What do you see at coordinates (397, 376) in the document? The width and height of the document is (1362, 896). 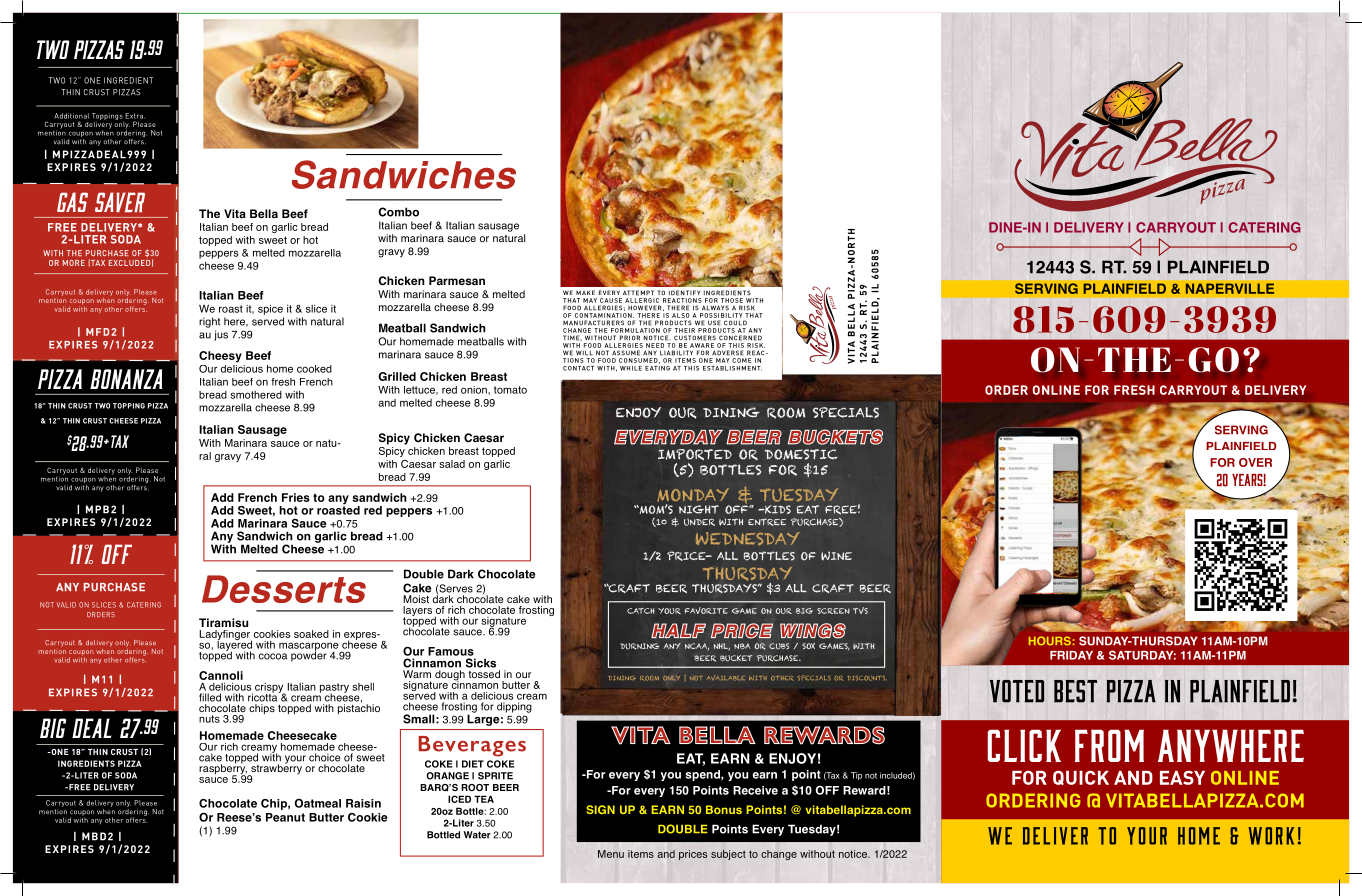 I see `Grilled` at bounding box center [397, 376].
